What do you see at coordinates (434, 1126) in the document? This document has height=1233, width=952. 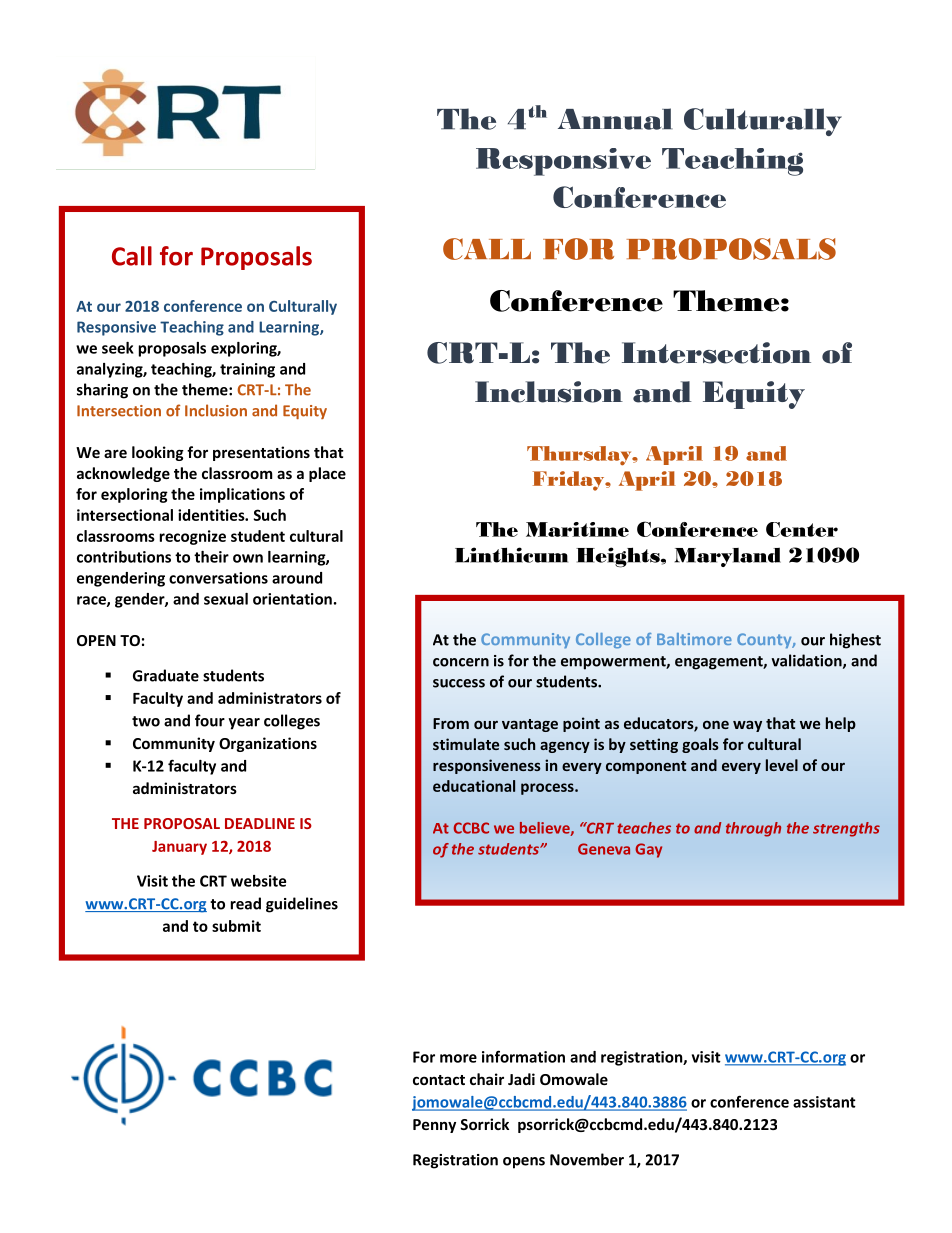 I see `Penny` at bounding box center [434, 1126].
